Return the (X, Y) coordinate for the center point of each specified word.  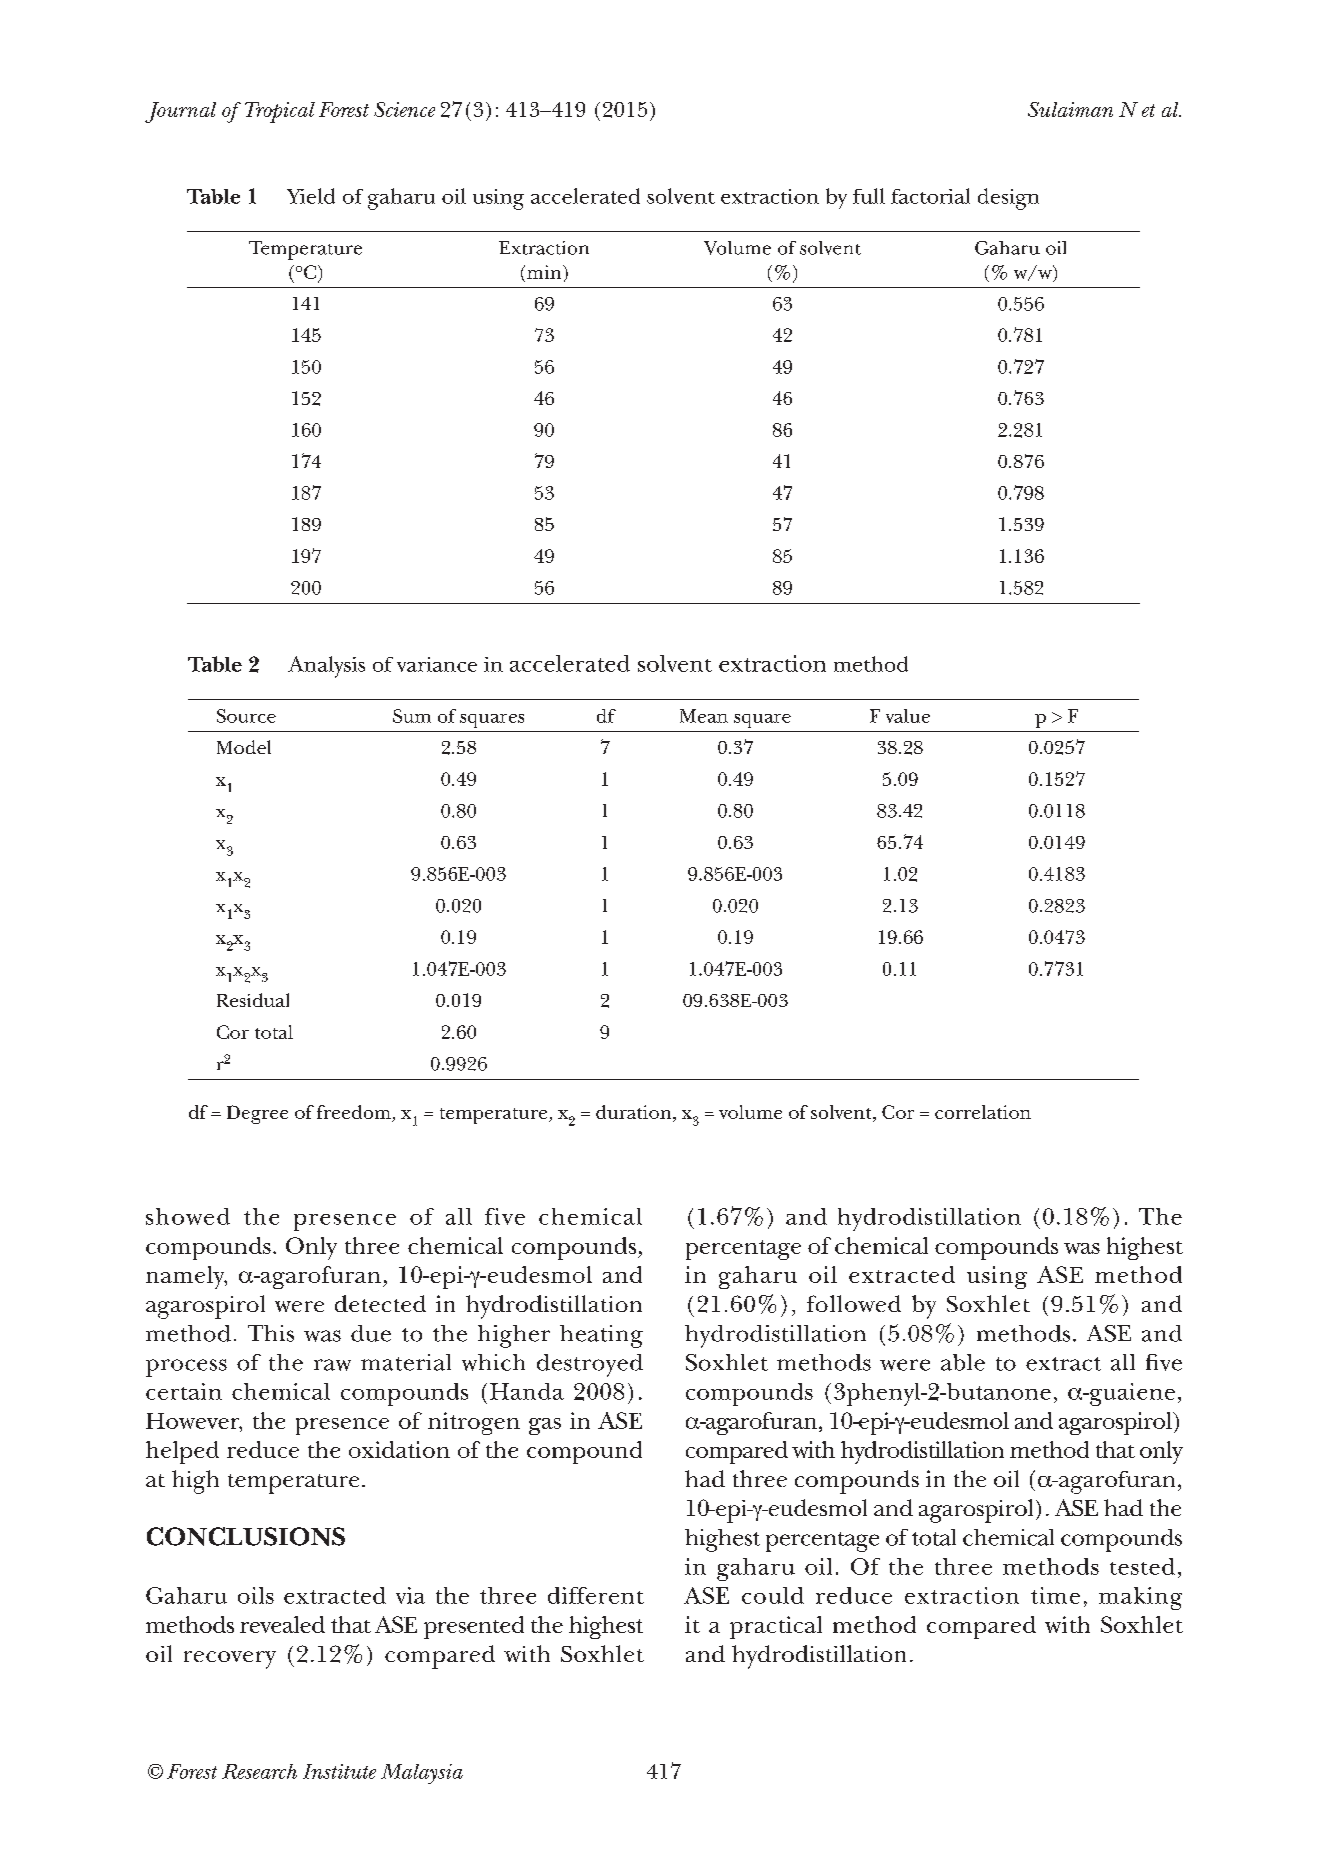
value (908, 716)
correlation (983, 1112)
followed (854, 1303)
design (1008, 199)
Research (259, 1771)
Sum (412, 716)
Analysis (326, 667)
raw (332, 1365)
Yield (311, 196)
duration (633, 1112)
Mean (704, 716)
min (544, 272)
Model (244, 747)
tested (1142, 1566)
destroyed (590, 1365)
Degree (257, 1114)
